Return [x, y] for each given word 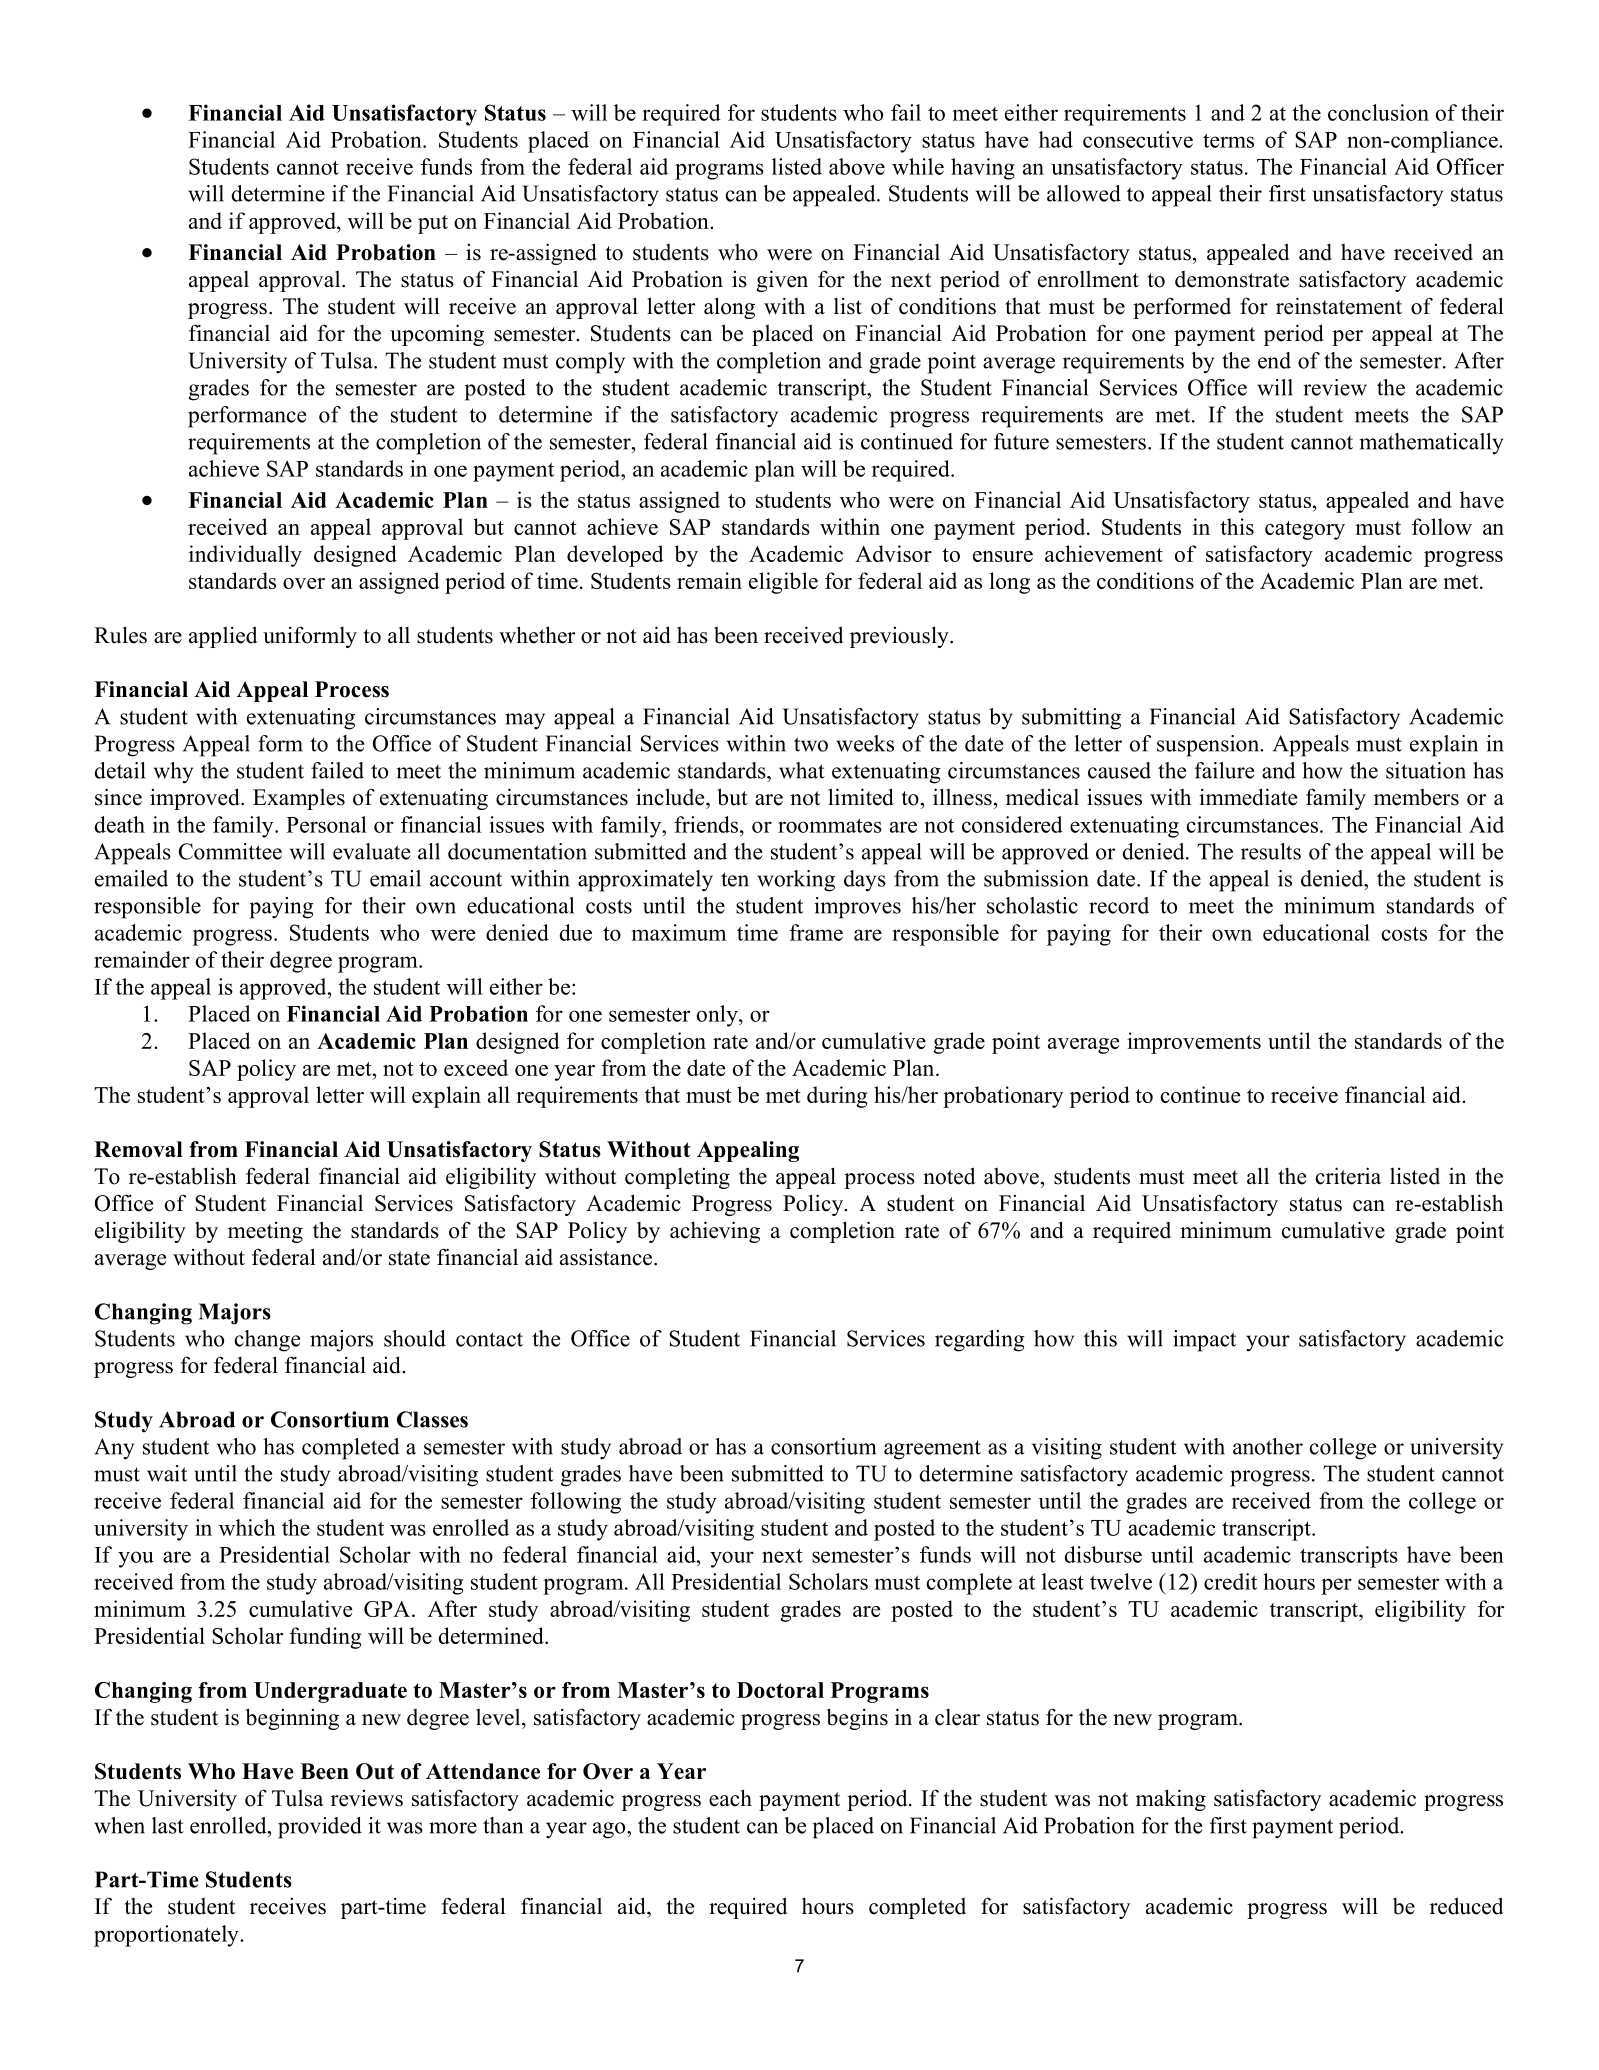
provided [320, 1828]
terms [1228, 140]
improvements [1194, 1043]
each [730, 1798]
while [918, 166]
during [837, 1097]
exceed [476, 1067]
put [433, 224]
